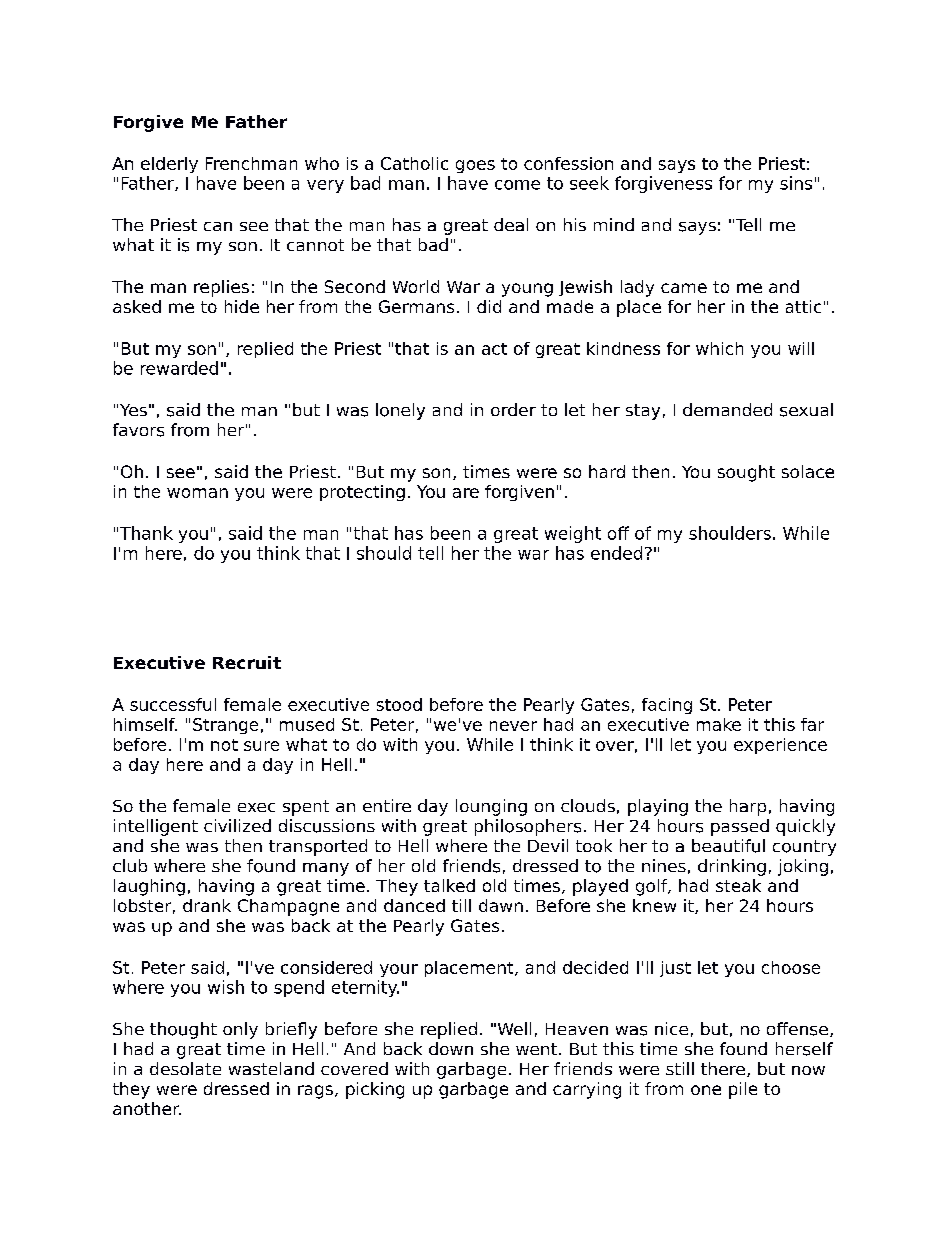  What do you see at coordinates (399, 704) in the screenshot?
I see `stood` at bounding box center [399, 704].
